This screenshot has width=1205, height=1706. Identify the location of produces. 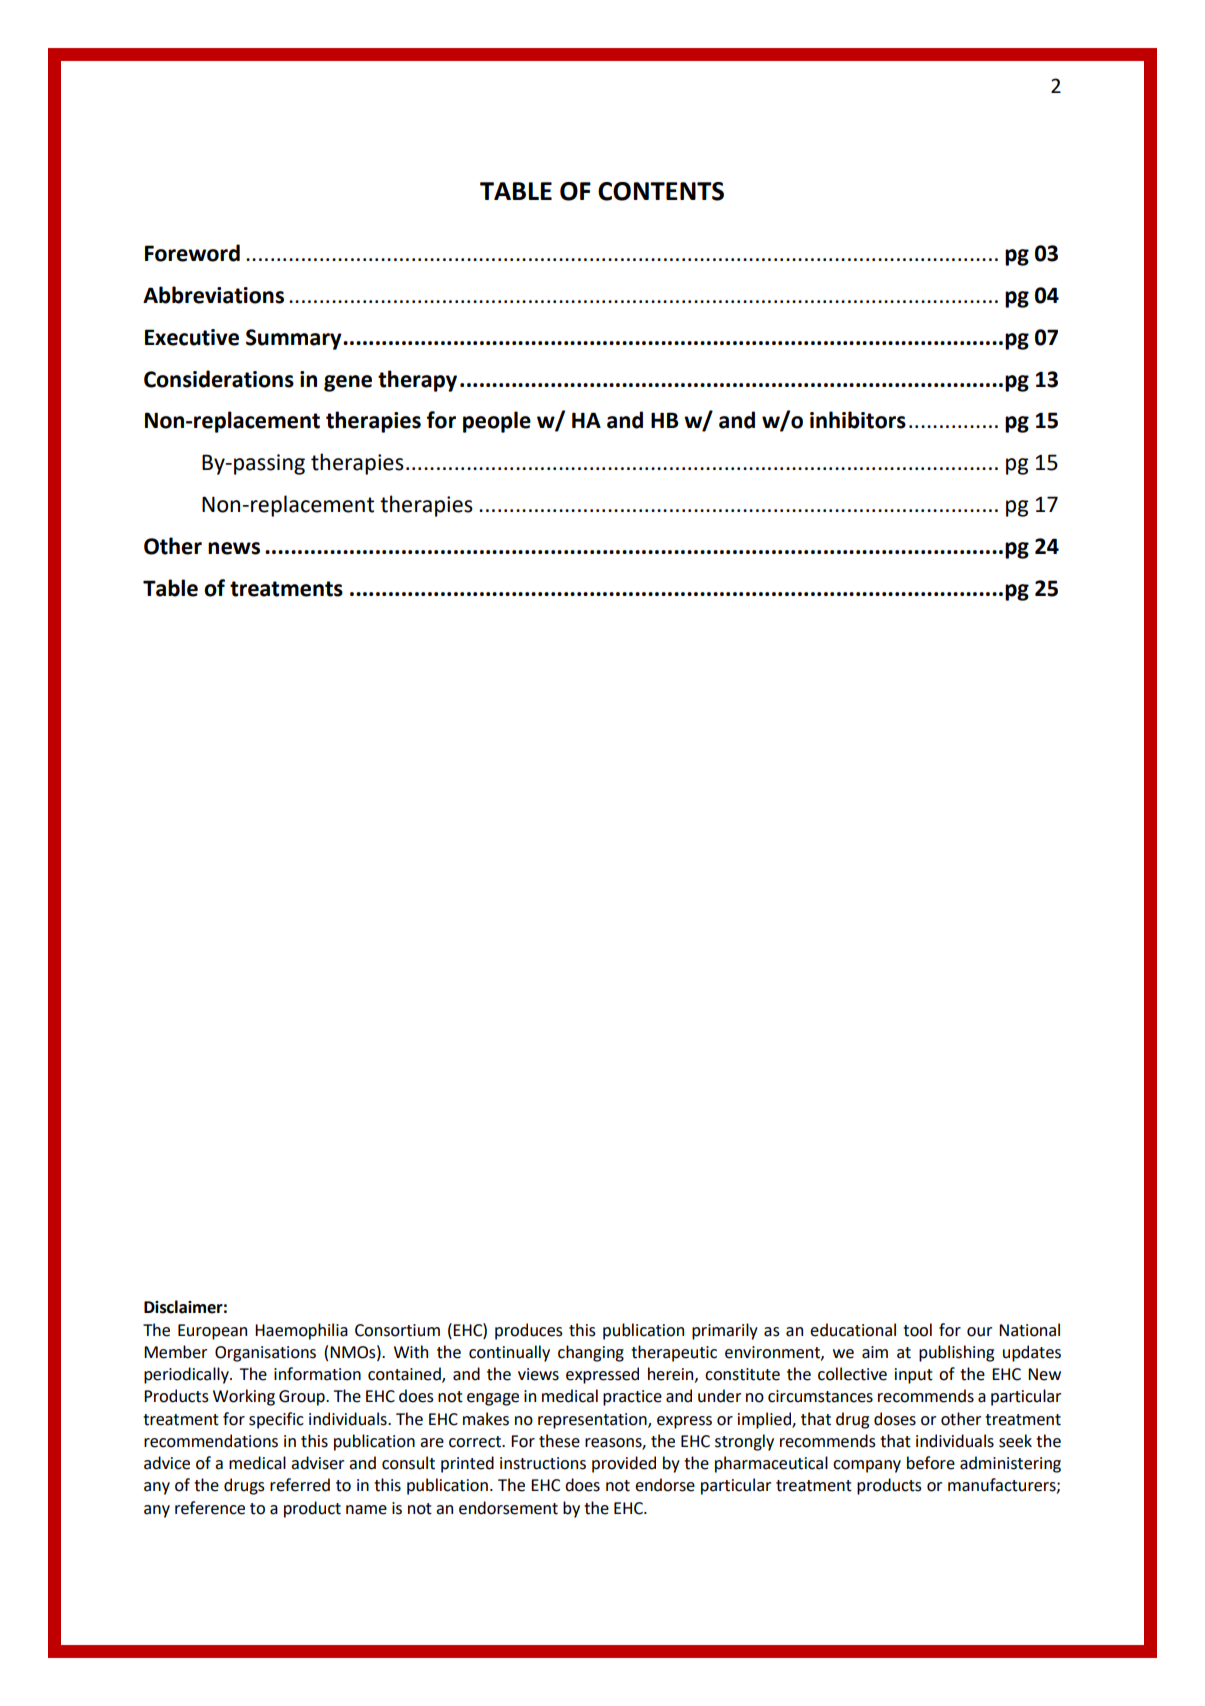
(529, 1331).
